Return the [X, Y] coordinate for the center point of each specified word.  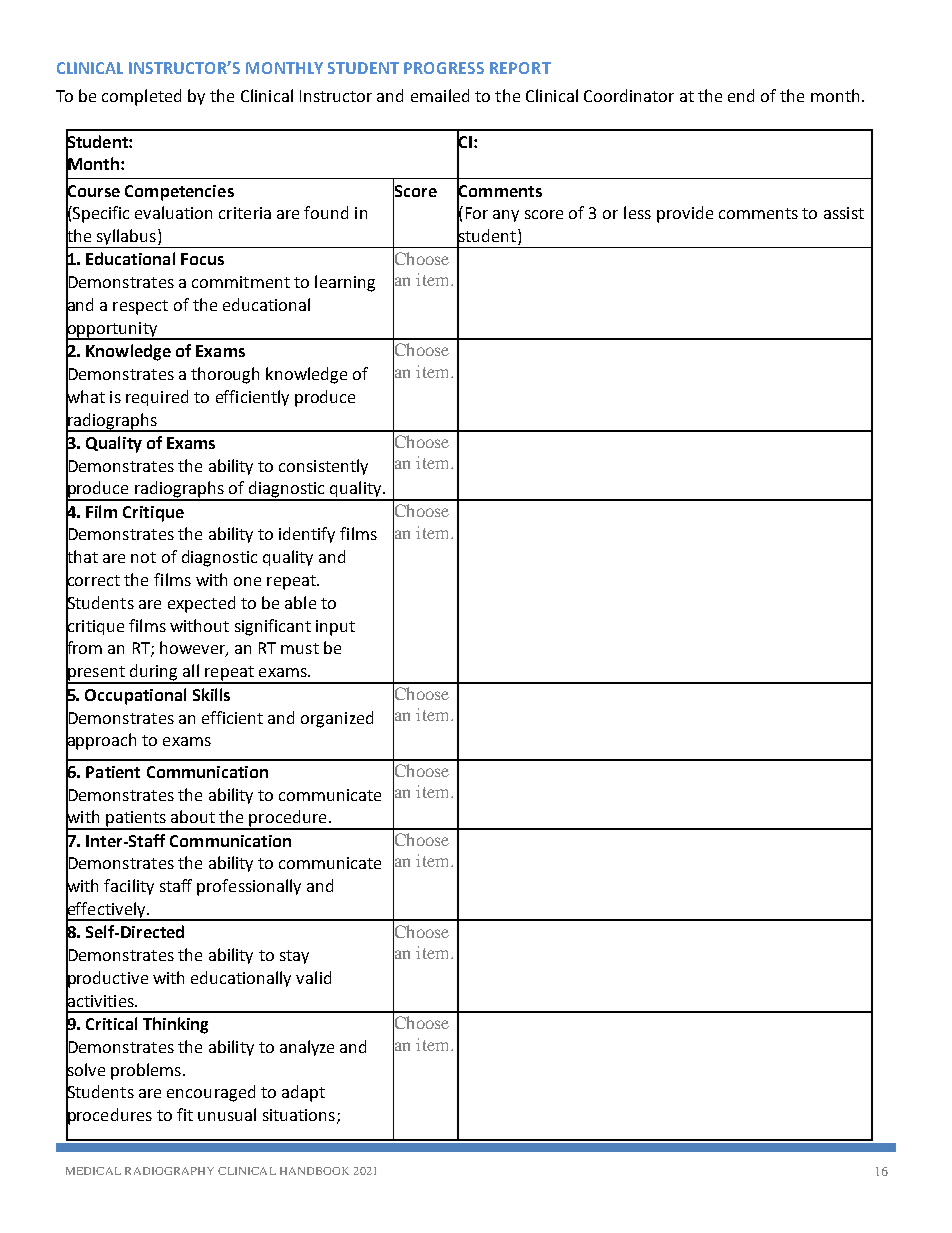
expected [201, 604]
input [335, 628]
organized [337, 719]
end [741, 95]
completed [141, 97]
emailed [440, 95]
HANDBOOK [314, 1171]
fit [185, 1114]
